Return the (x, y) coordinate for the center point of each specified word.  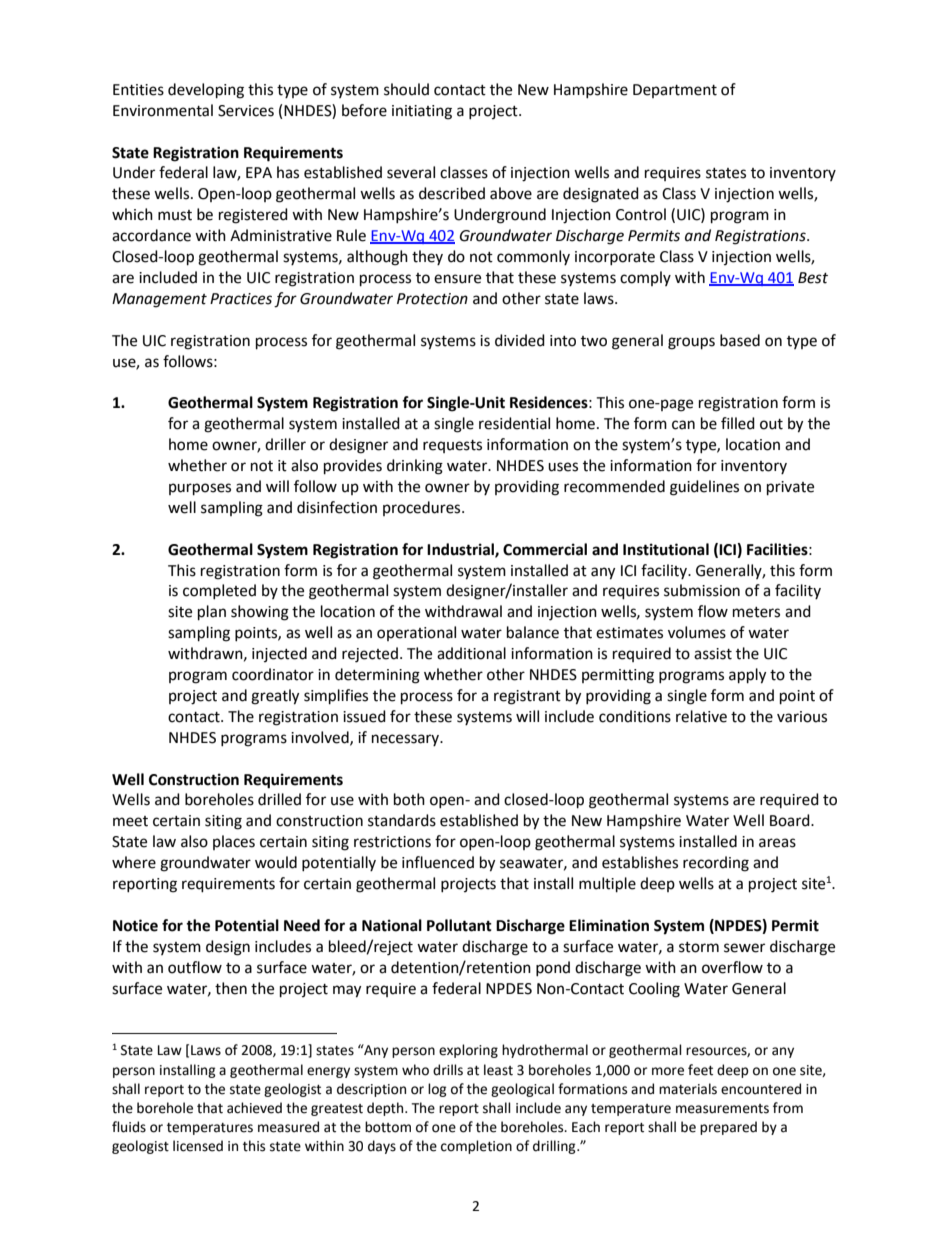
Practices (241, 299)
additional (471, 653)
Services (246, 111)
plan (212, 613)
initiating (422, 112)
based (740, 340)
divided (520, 340)
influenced (438, 862)
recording (716, 864)
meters (756, 612)
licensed (198, 1146)
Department (675, 91)
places (234, 842)
